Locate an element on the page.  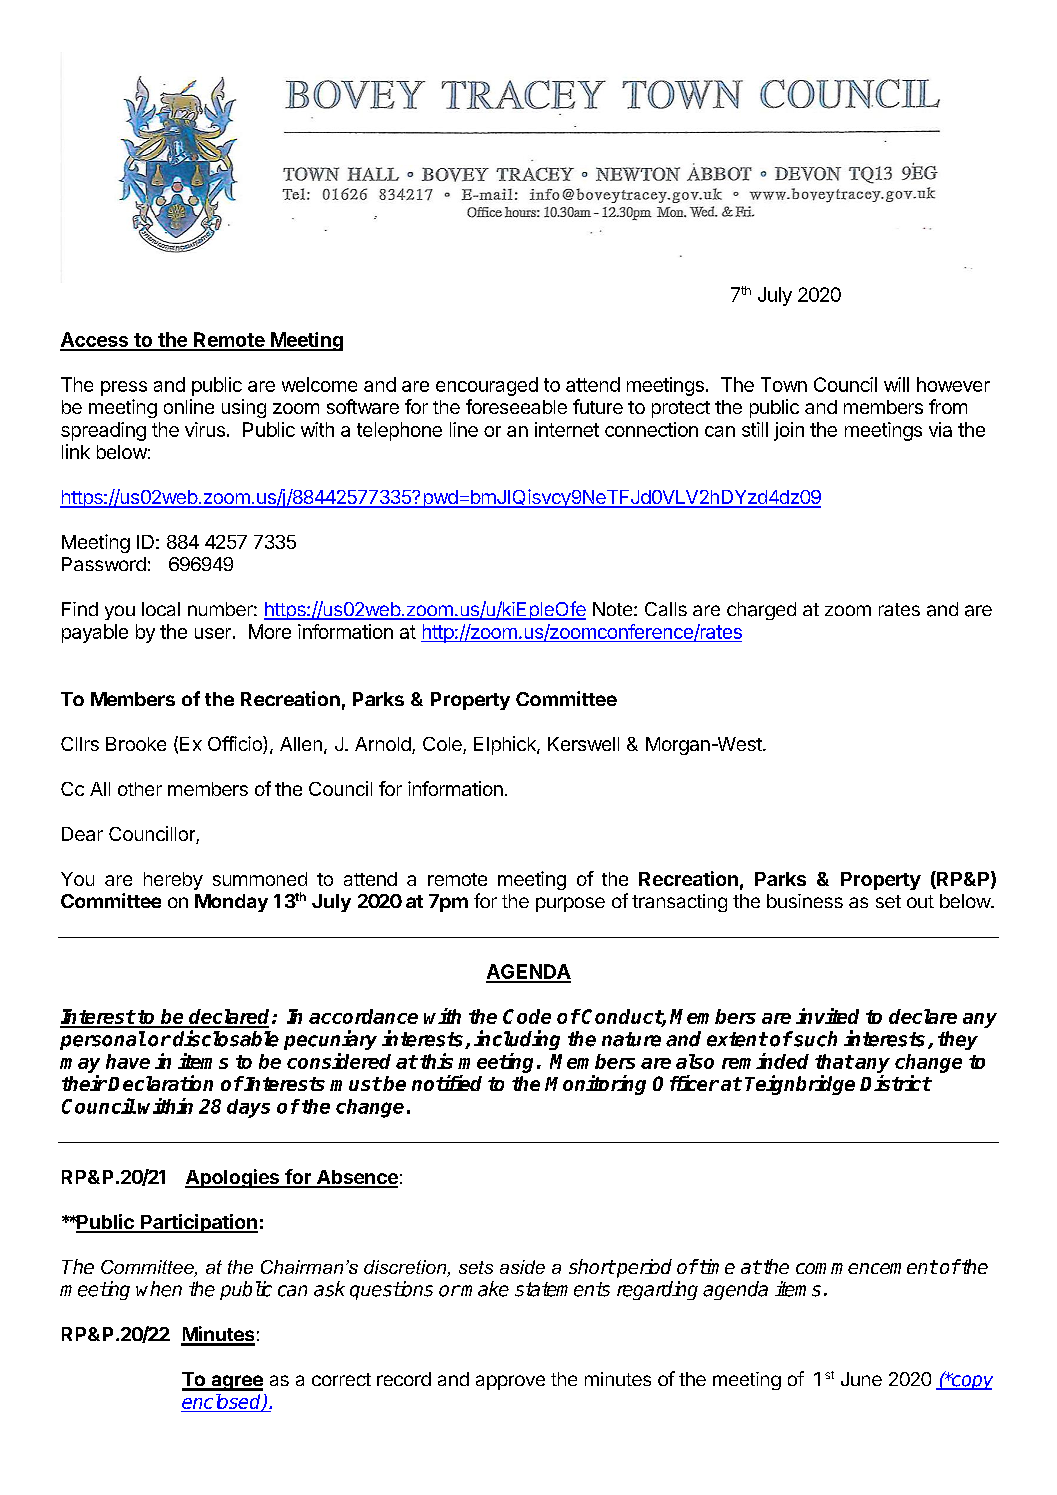
foreseeable is located at coordinates (516, 406).
